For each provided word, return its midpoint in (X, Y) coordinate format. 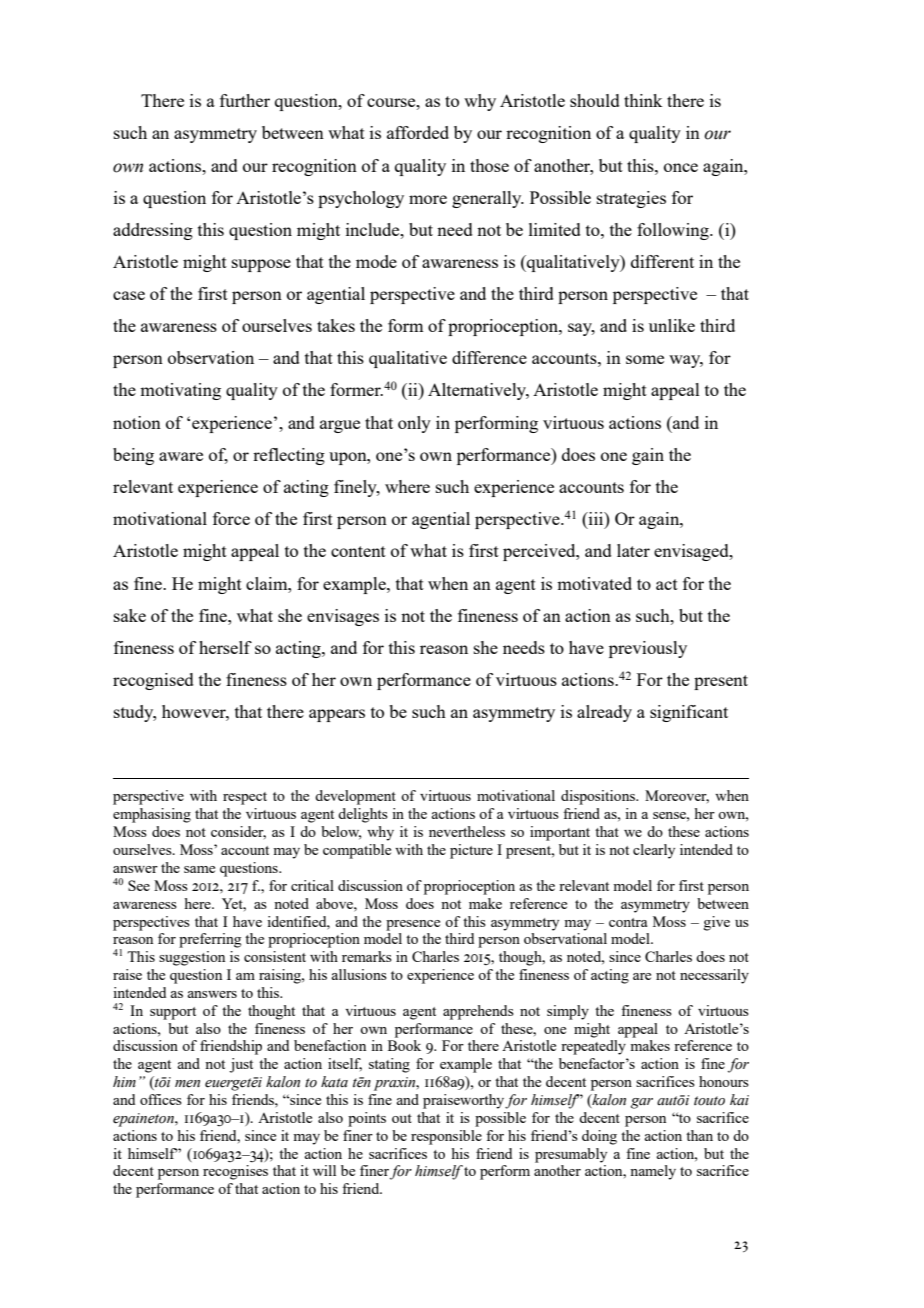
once (681, 167)
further (245, 100)
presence (413, 925)
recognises (235, 1172)
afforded (418, 132)
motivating (180, 391)
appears (337, 715)
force (231, 518)
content (358, 551)
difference (489, 357)
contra (628, 922)
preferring (210, 940)
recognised (153, 681)
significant (689, 713)
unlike (672, 325)
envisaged (692, 552)
